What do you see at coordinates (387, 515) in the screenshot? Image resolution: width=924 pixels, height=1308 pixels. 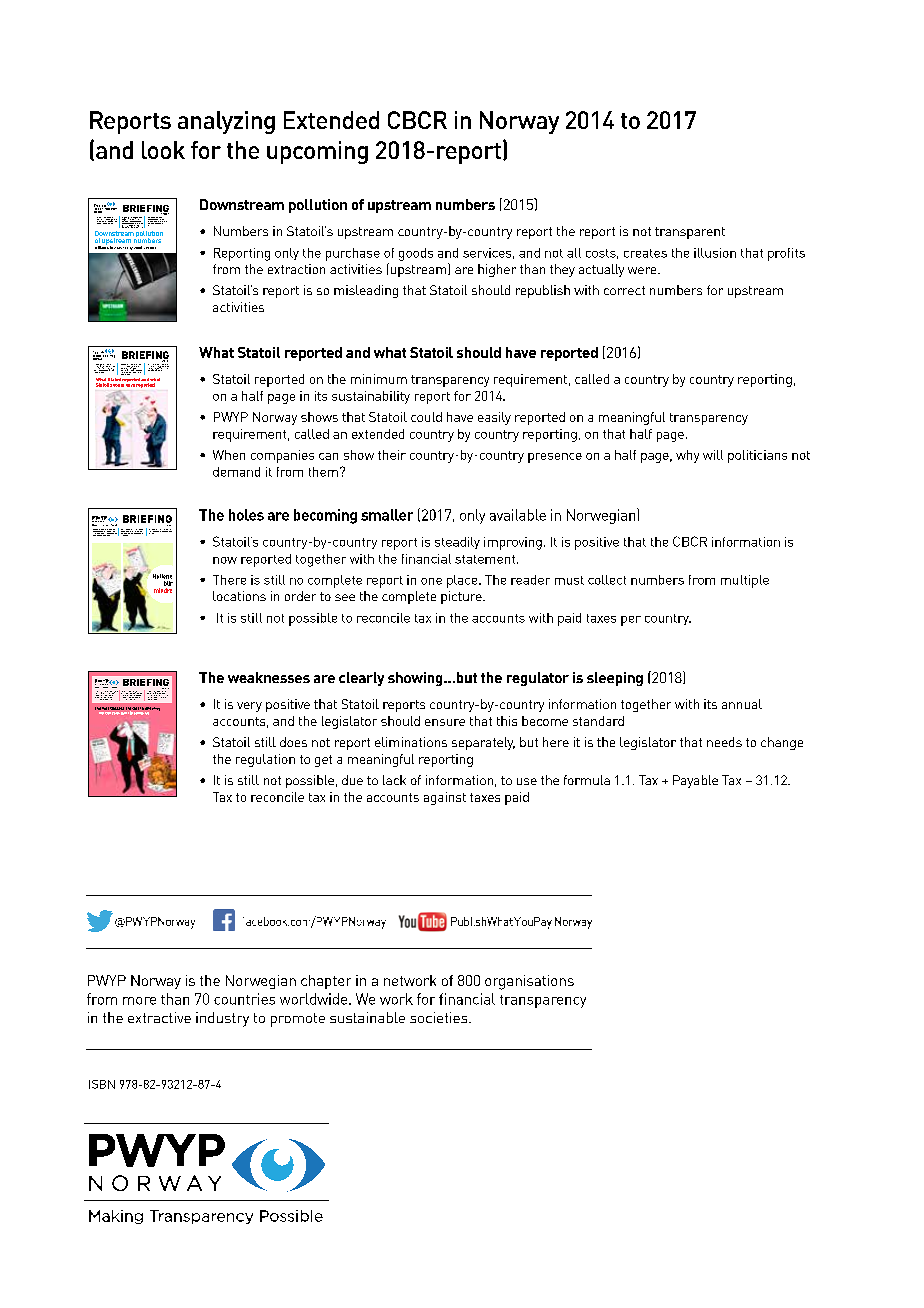 I see `smaller` at bounding box center [387, 515].
